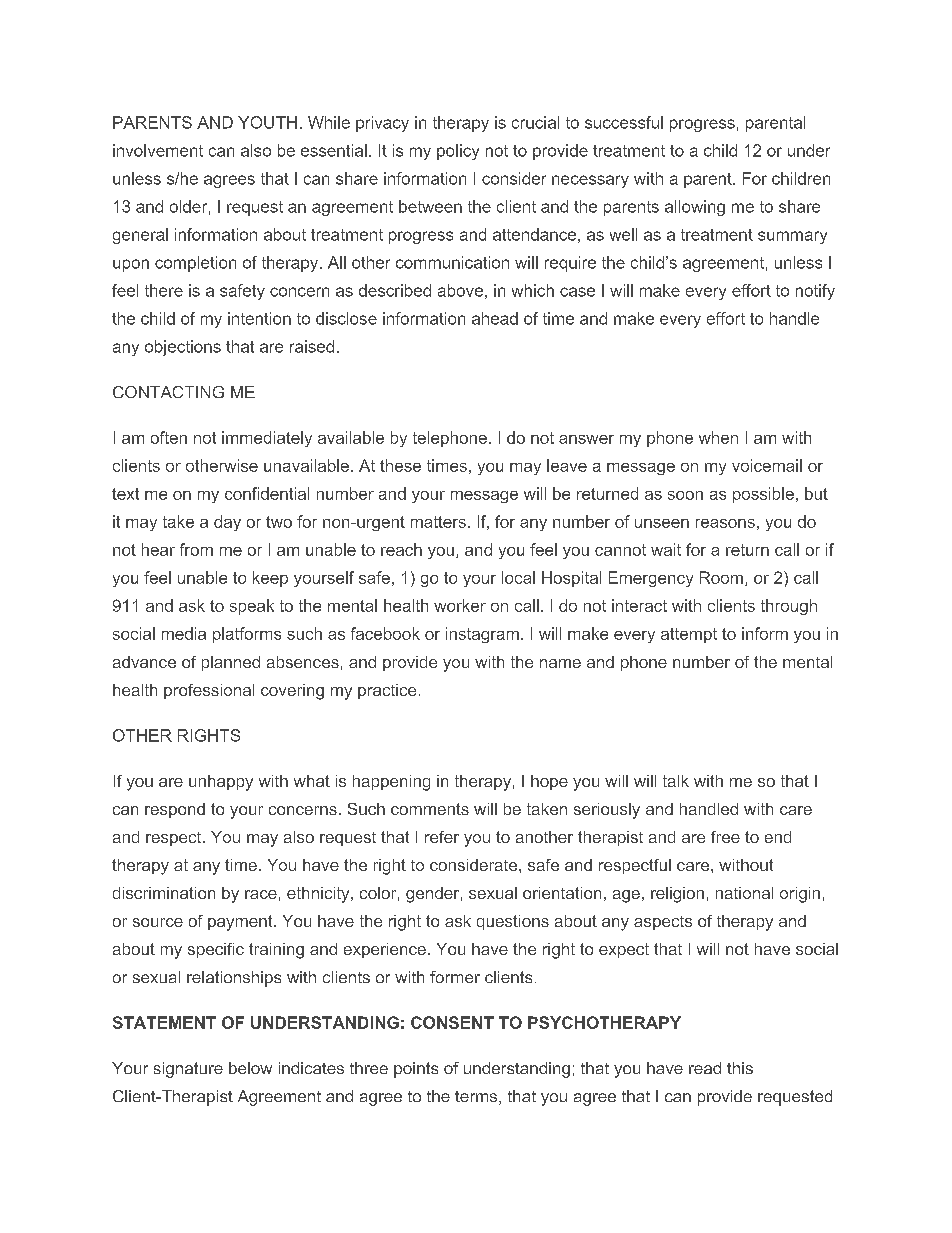  Describe the element at coordinates (744, 893) in the screenshot. I see `national` at that location.
